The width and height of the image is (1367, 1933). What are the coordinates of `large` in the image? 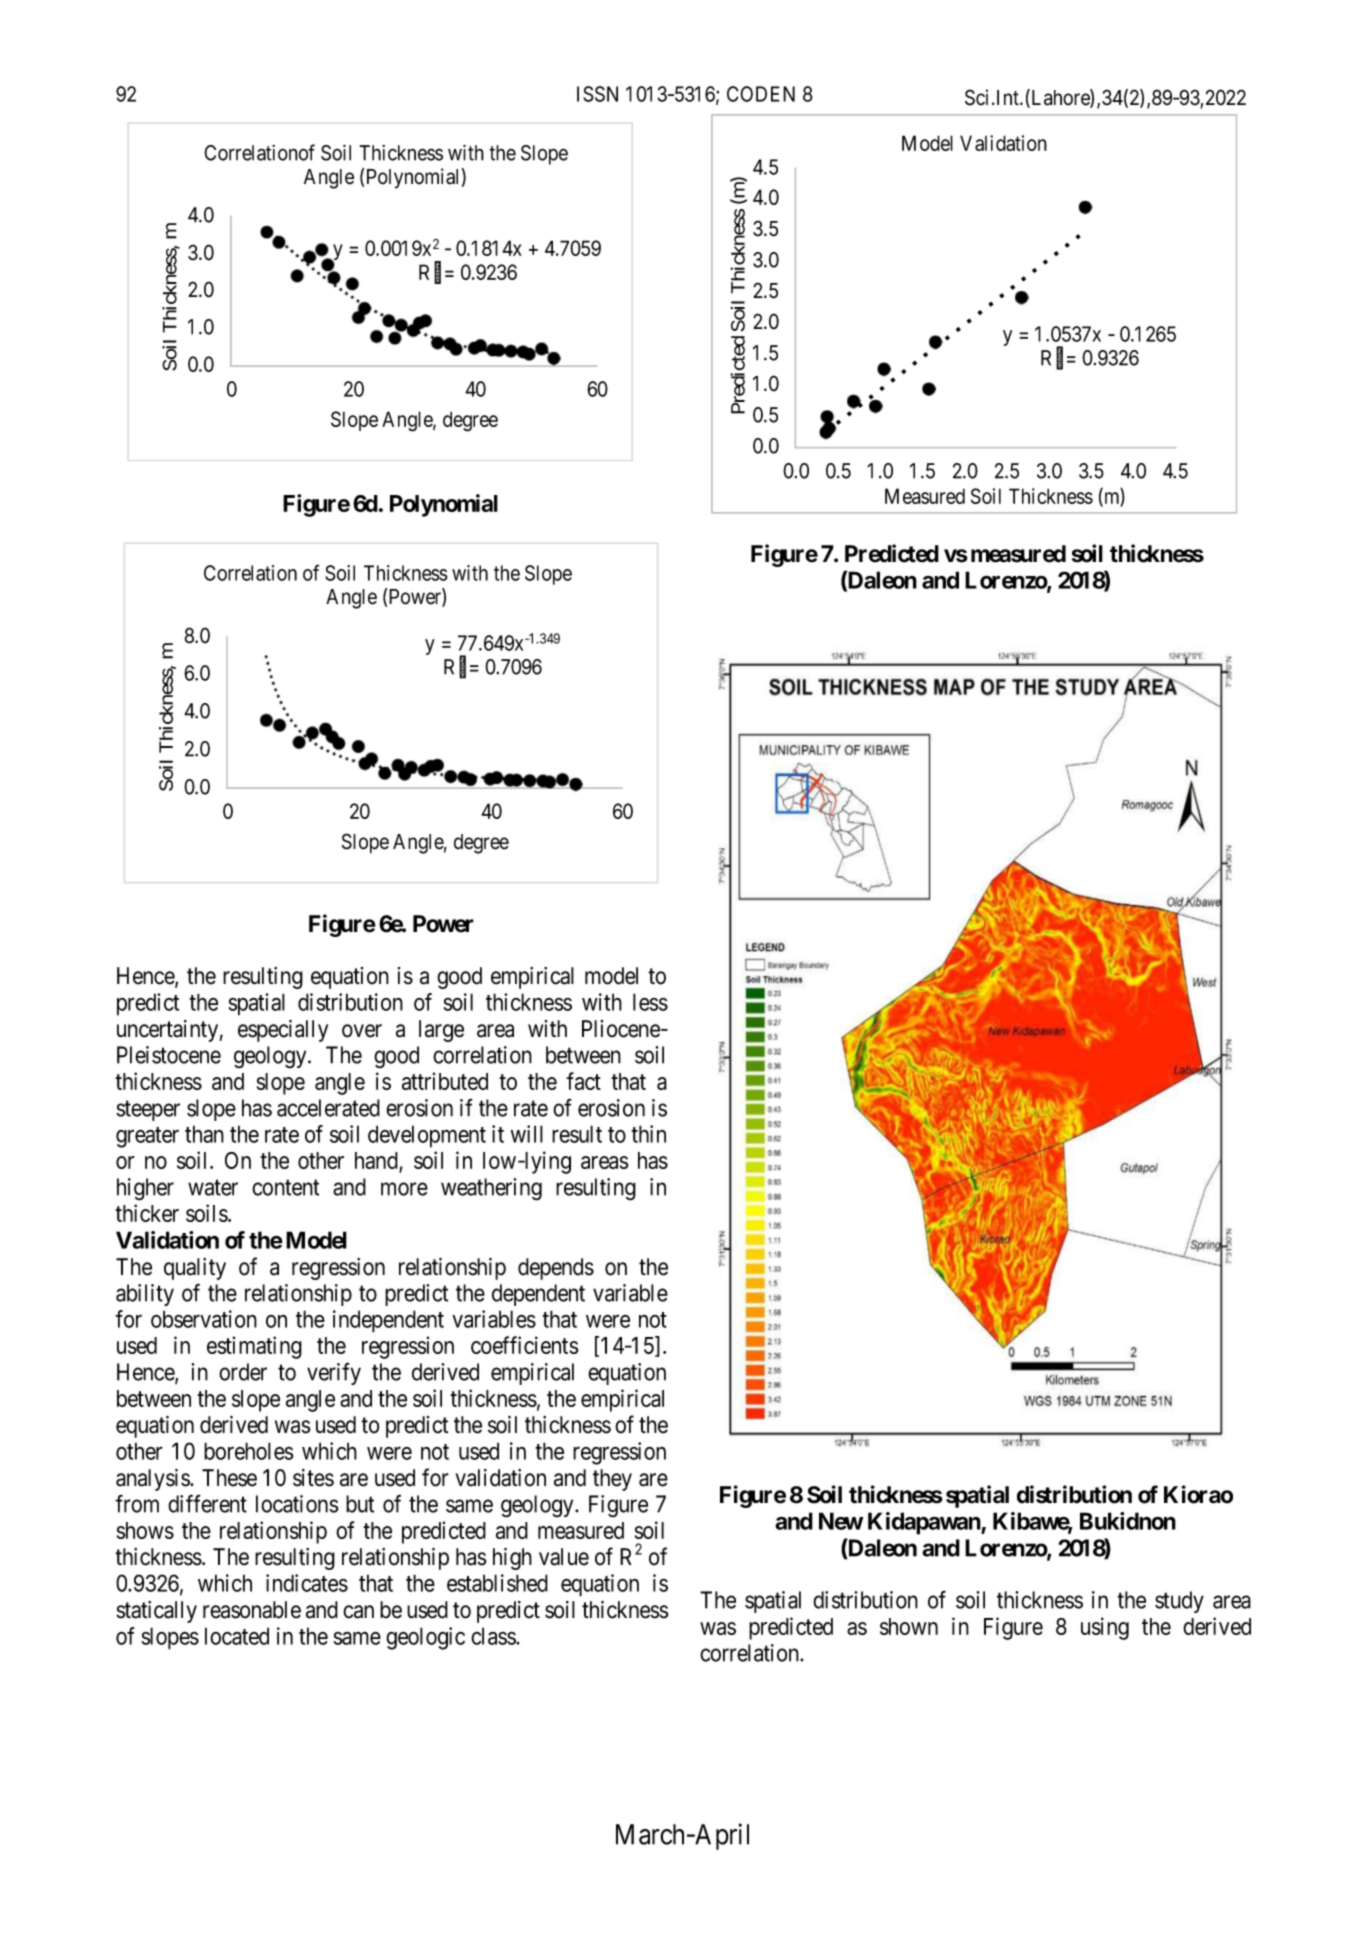 It's located at (441, 1031).
